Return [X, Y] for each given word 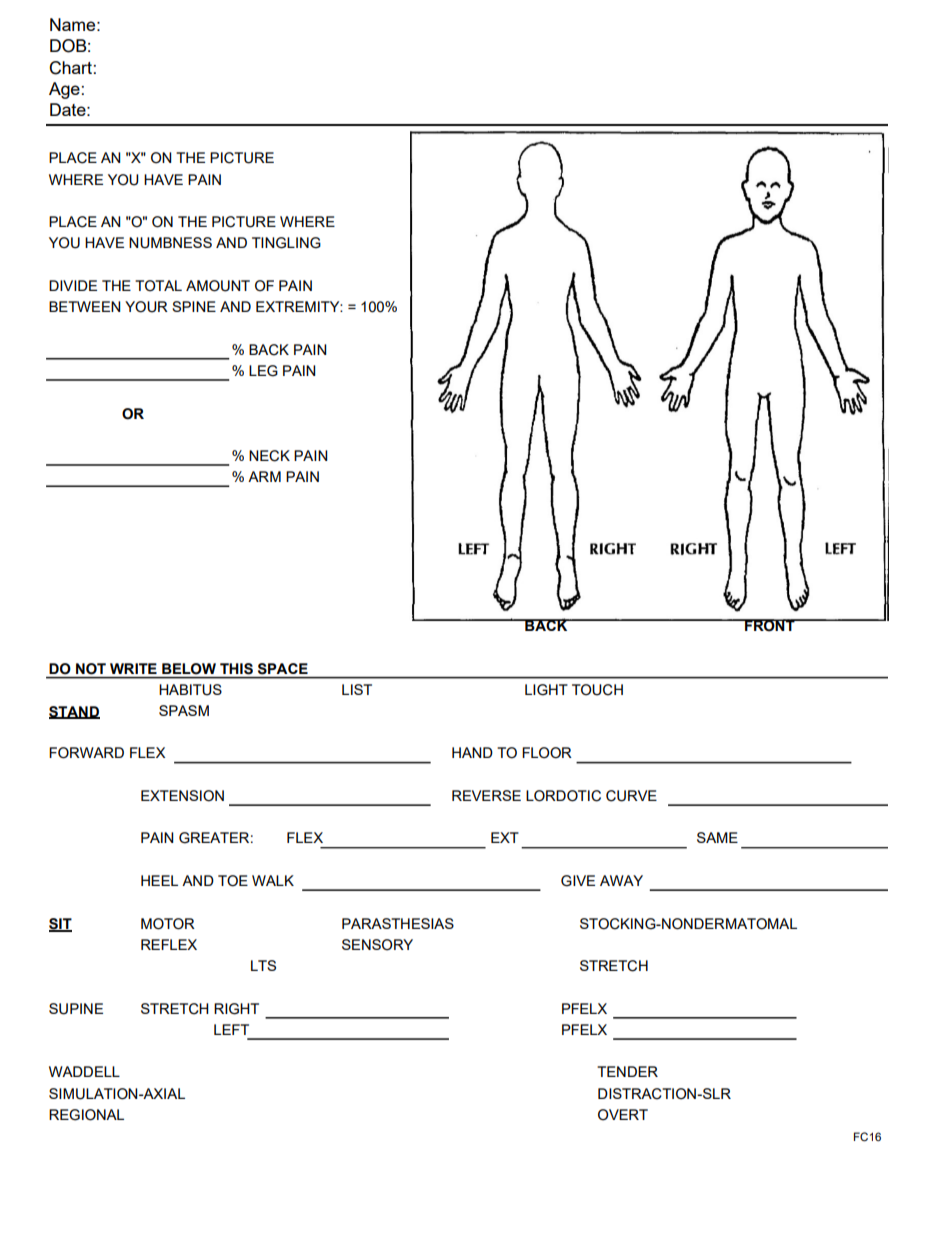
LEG [263, 371]
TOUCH [597, 690]
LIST [357, 689]
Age [64, 90]
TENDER [627, 1071]
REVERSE [486, 795]
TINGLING [286, 243]
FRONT [770, 625]
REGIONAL [86, 1115]
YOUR [146, 307]
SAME [717, 837]
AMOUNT [218, 286]
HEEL [159, 880]
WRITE [133, 668]
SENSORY [377, 945]
